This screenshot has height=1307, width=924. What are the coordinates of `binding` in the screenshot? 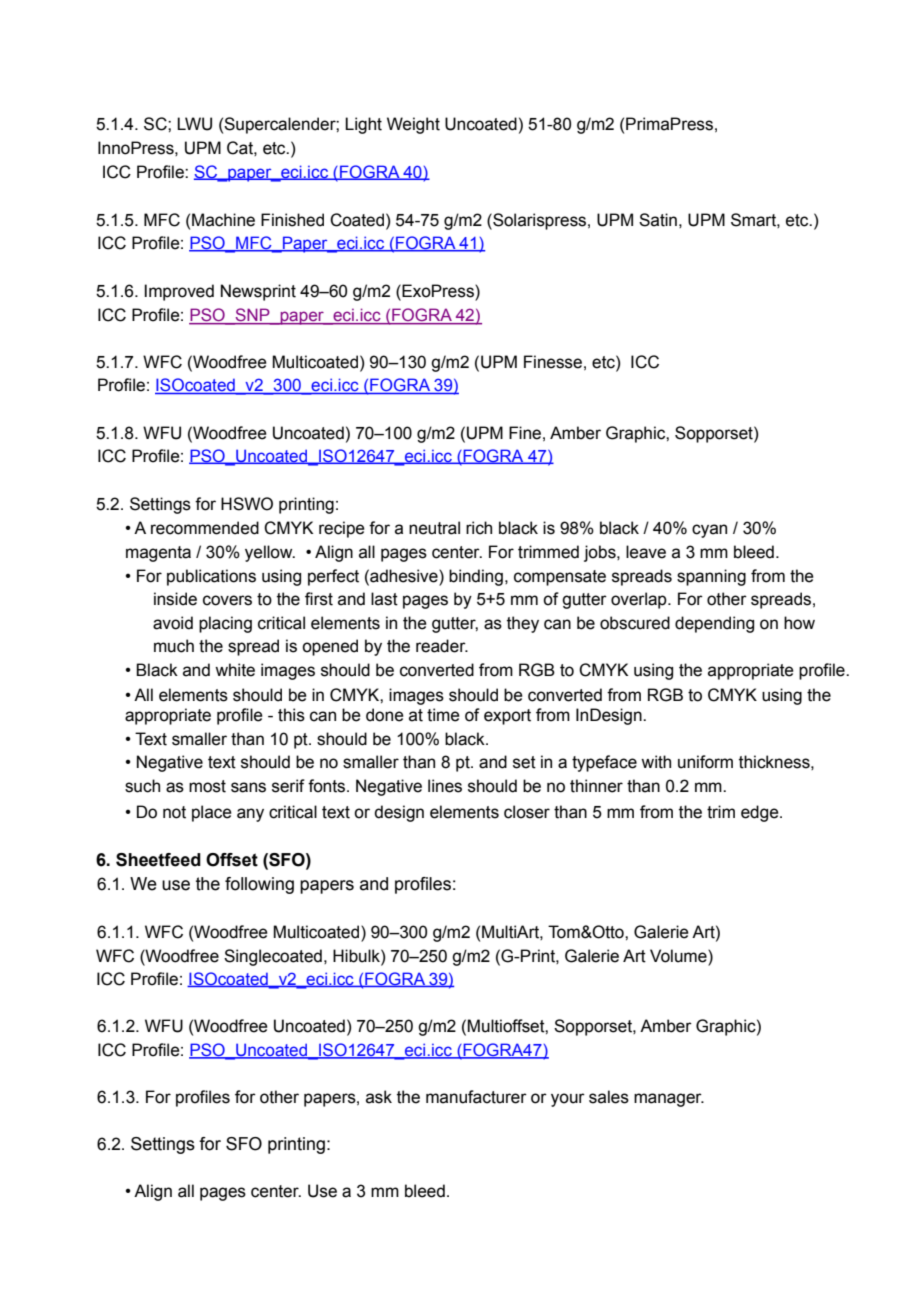 It's located at (476, 577).
